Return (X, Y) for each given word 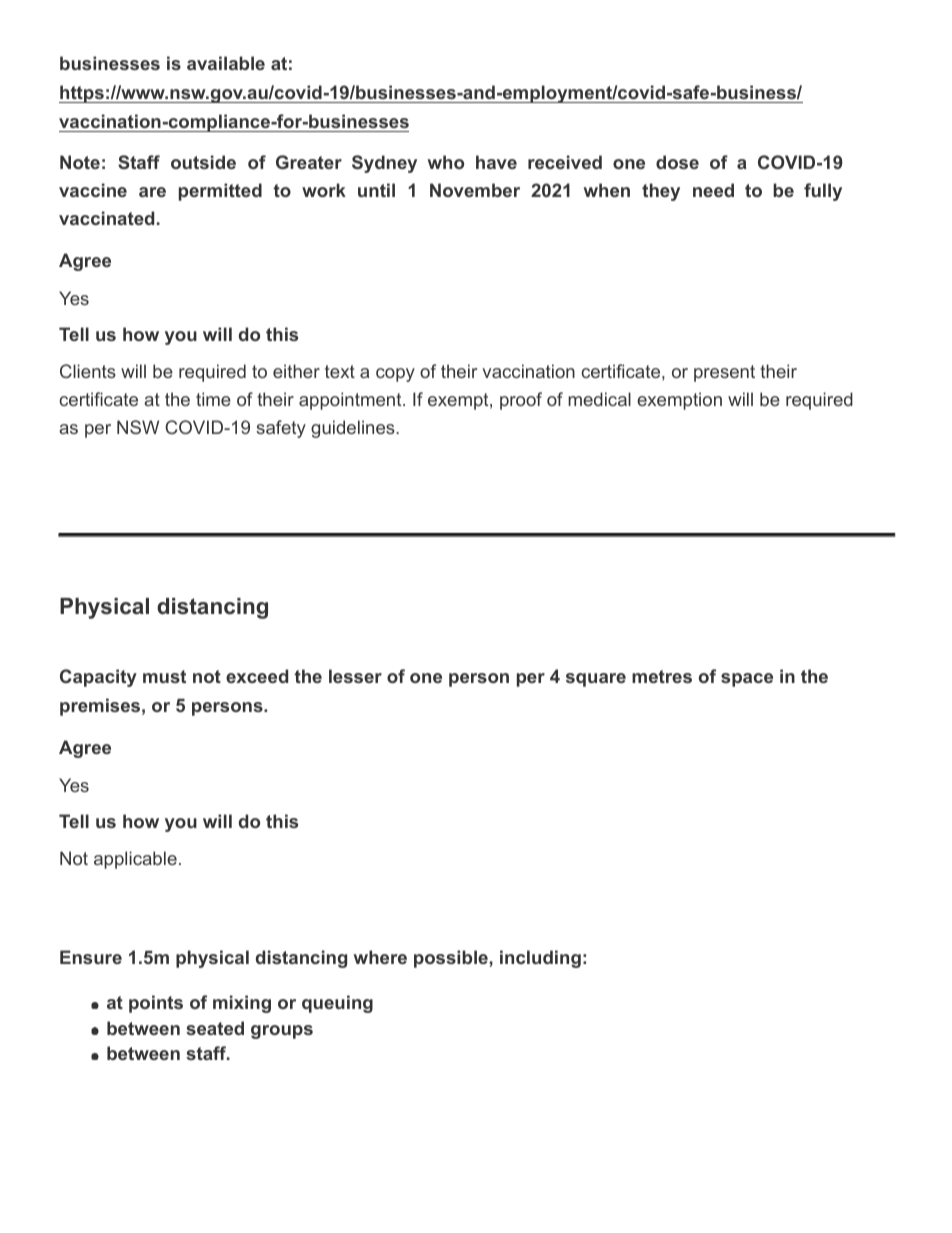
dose (677, 162)
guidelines (354, 429)
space (747, 680)
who (446, 162)
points (156, 1004)
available (226, 63)
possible (451, 959)
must (164, 676)
